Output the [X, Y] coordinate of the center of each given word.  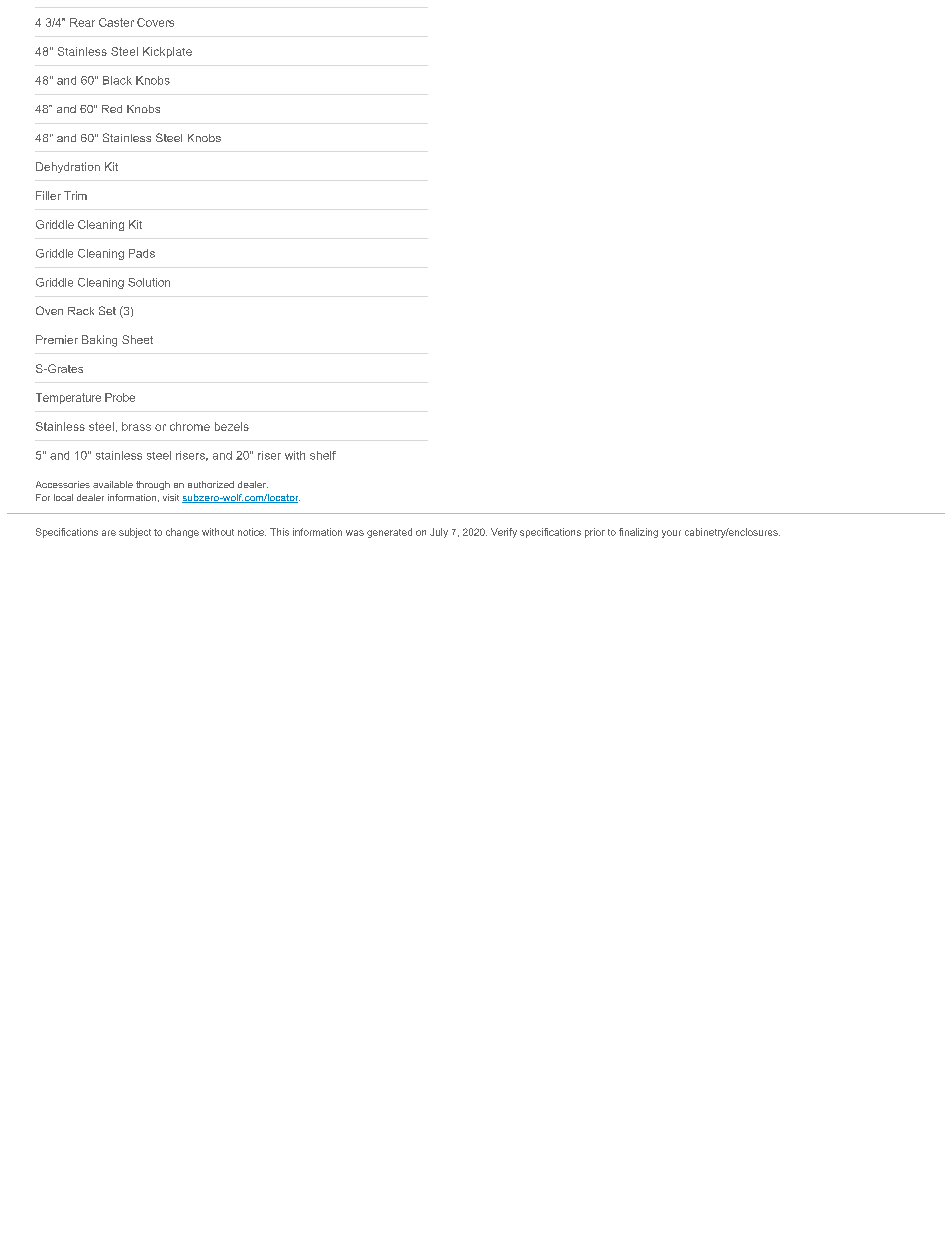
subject [135, 533]
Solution [149, 282]
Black [117, 80]
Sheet [137, 339]
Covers [155, 22]
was [355, 533]
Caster [116, 22]
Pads [142, 253]
